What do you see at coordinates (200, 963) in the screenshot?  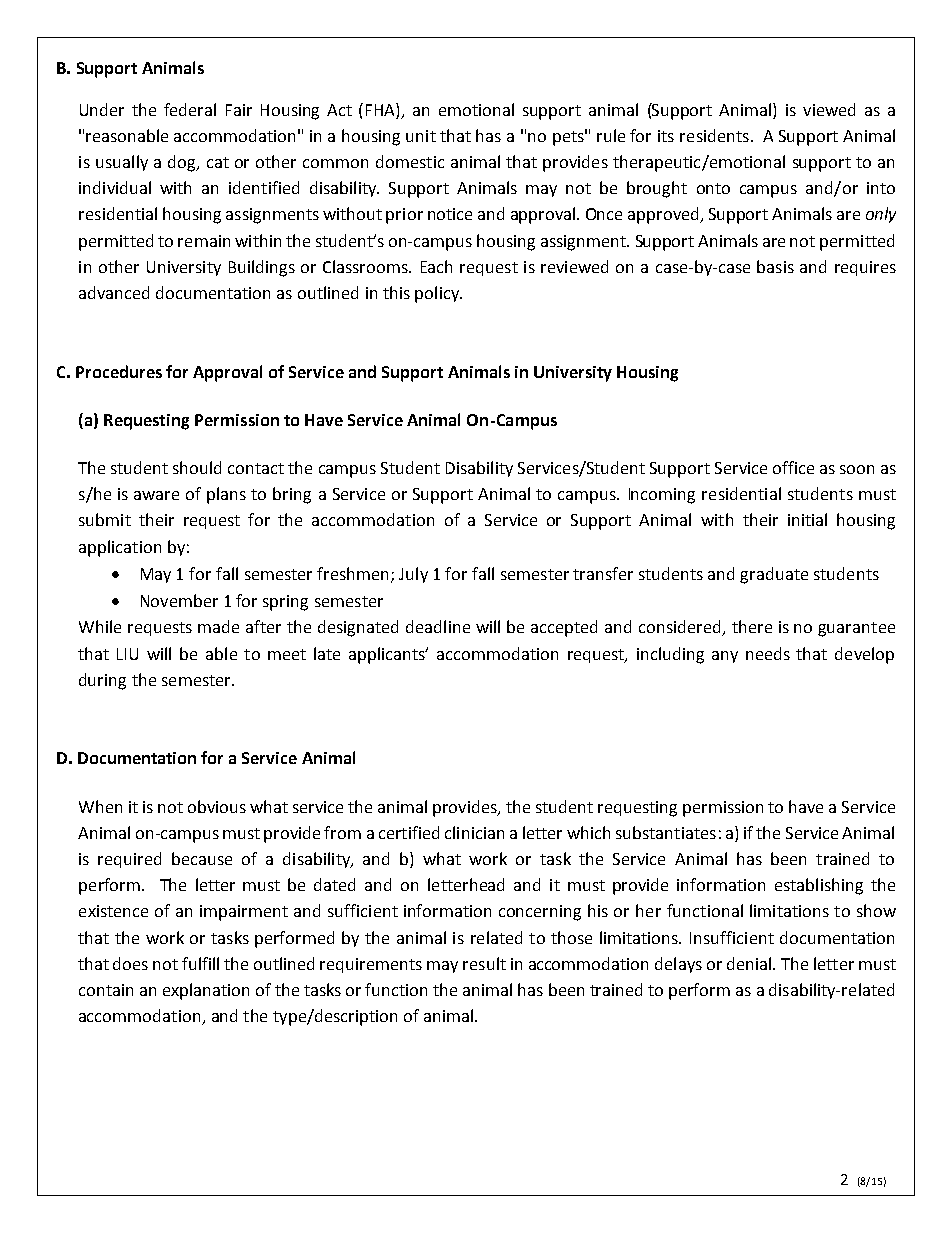 I see `fulfill` at bounding box center [200, 963].
